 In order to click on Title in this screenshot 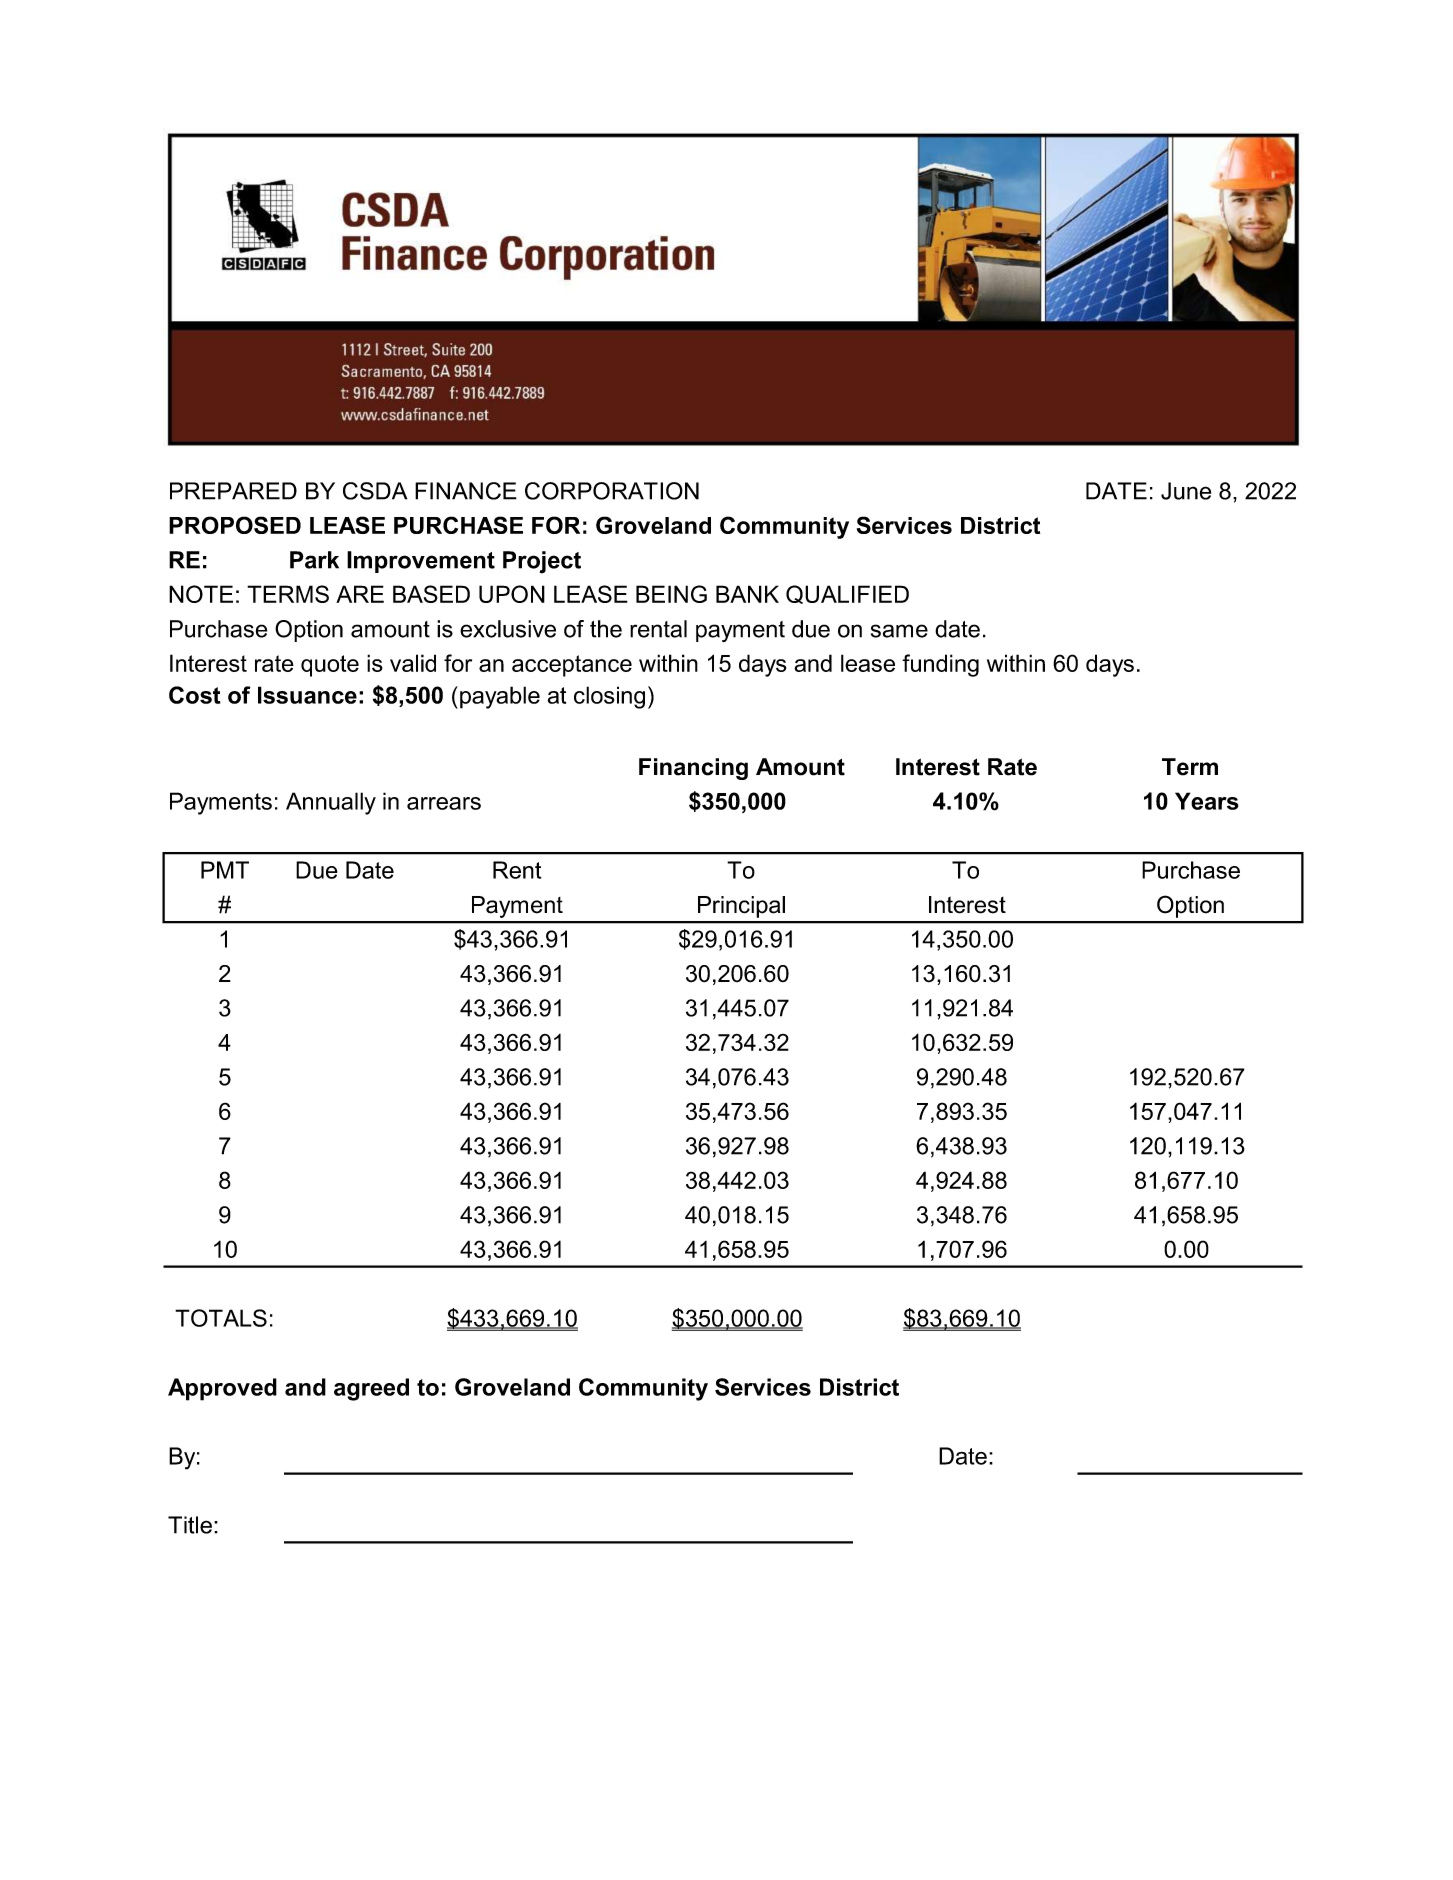, I will do `click(190, 1525)`.
